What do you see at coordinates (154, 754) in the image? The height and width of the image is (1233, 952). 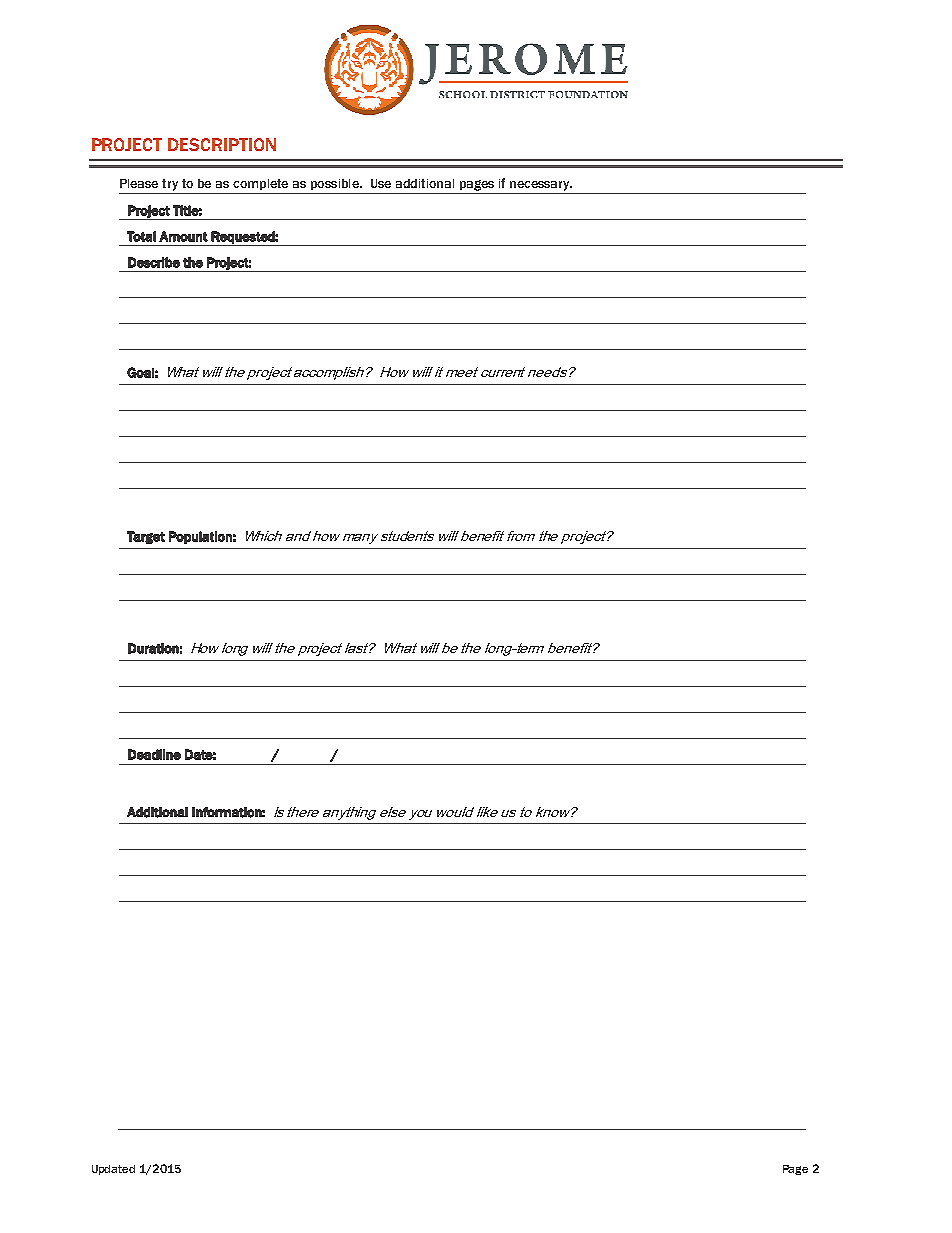 I see `Deadline` at bounding box center [154, 754].
